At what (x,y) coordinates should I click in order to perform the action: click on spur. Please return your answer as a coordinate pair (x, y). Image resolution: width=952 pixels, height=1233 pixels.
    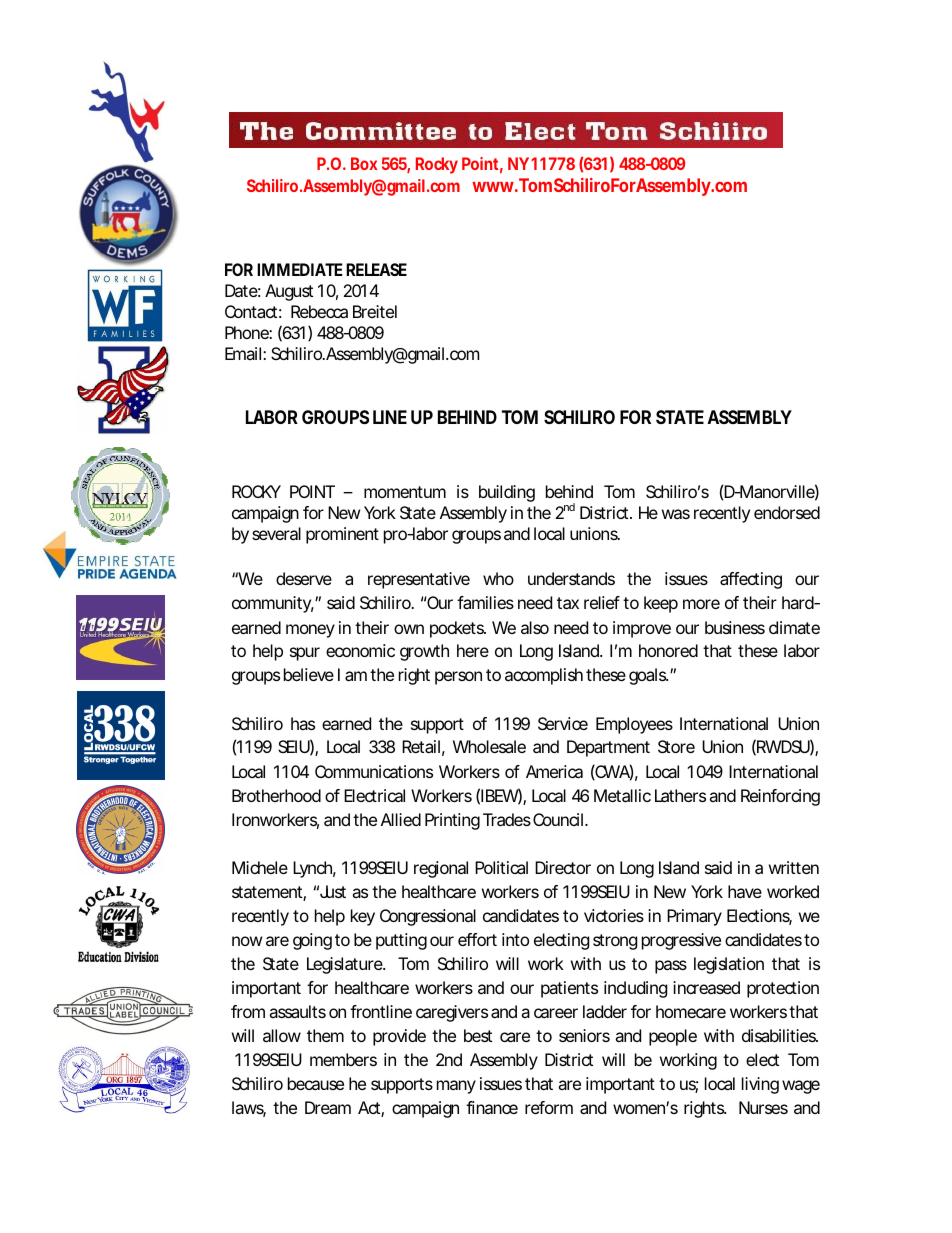
    Looking at the image, I should click on (305, 654).
